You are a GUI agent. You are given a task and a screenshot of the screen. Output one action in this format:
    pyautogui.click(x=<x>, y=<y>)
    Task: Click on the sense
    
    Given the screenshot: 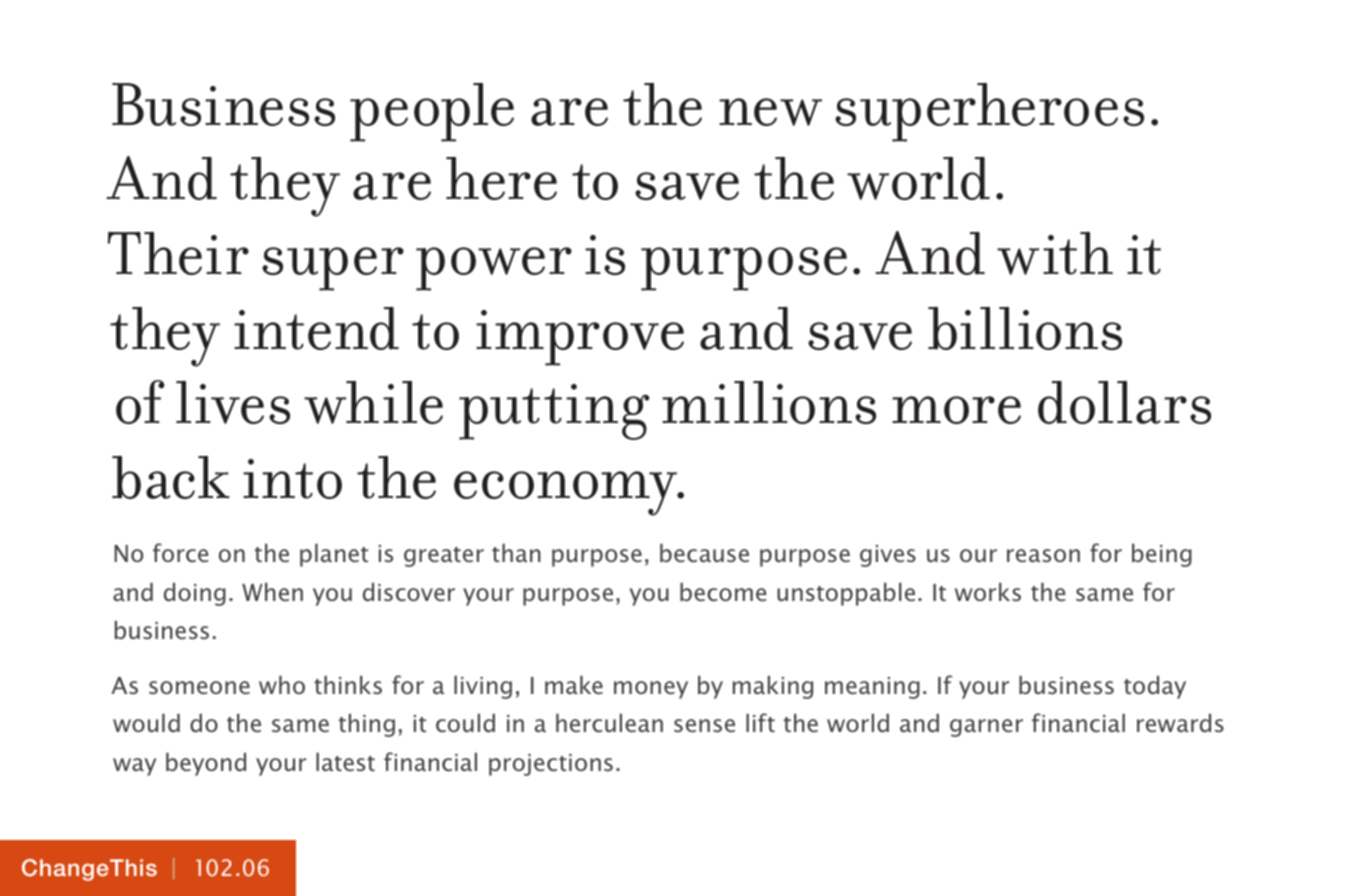 What is the action you would take?
    pyautogui.click(x=704, y=725)
